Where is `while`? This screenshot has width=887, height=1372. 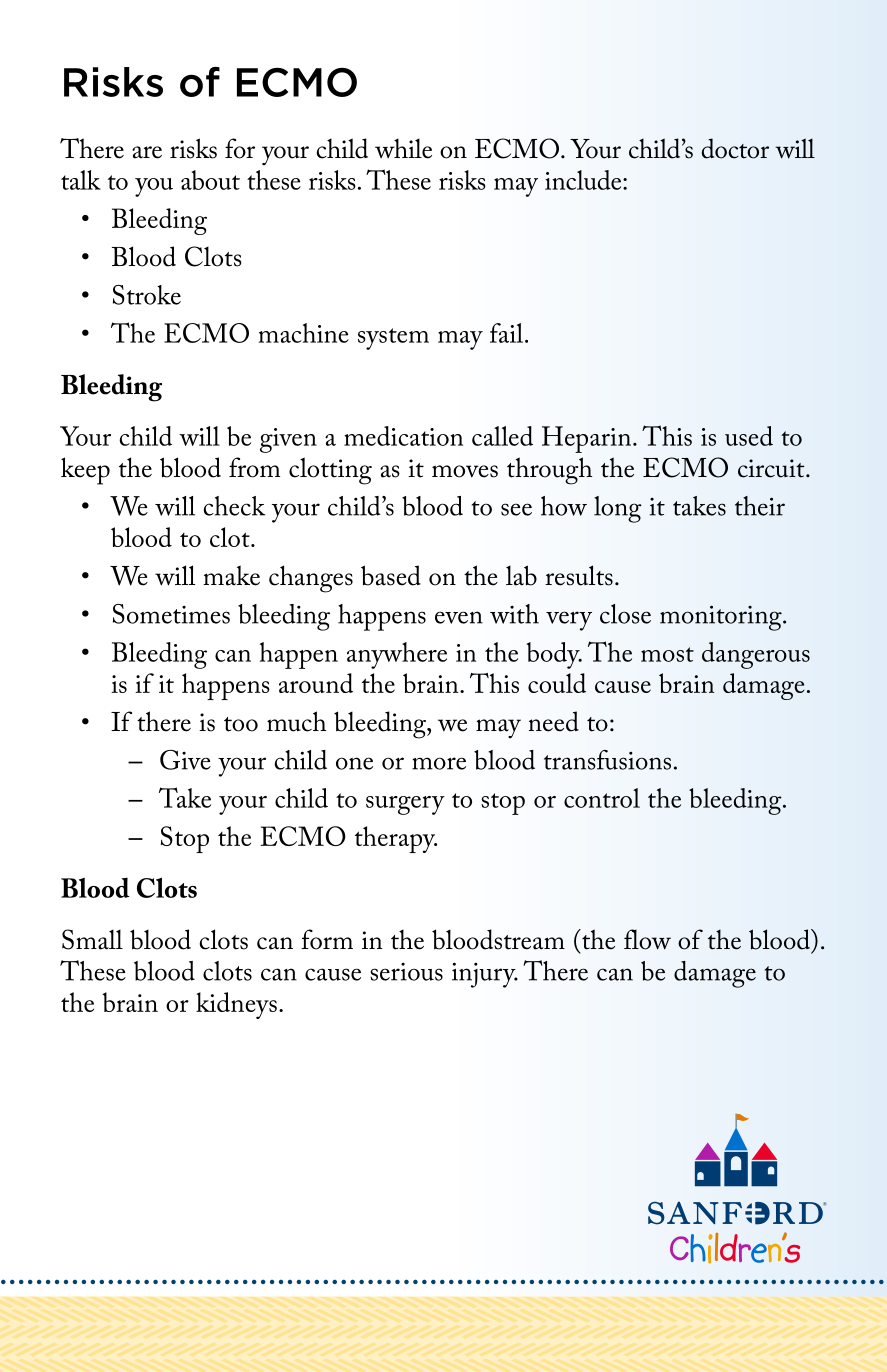 while is located at coordinates (403, 149).
